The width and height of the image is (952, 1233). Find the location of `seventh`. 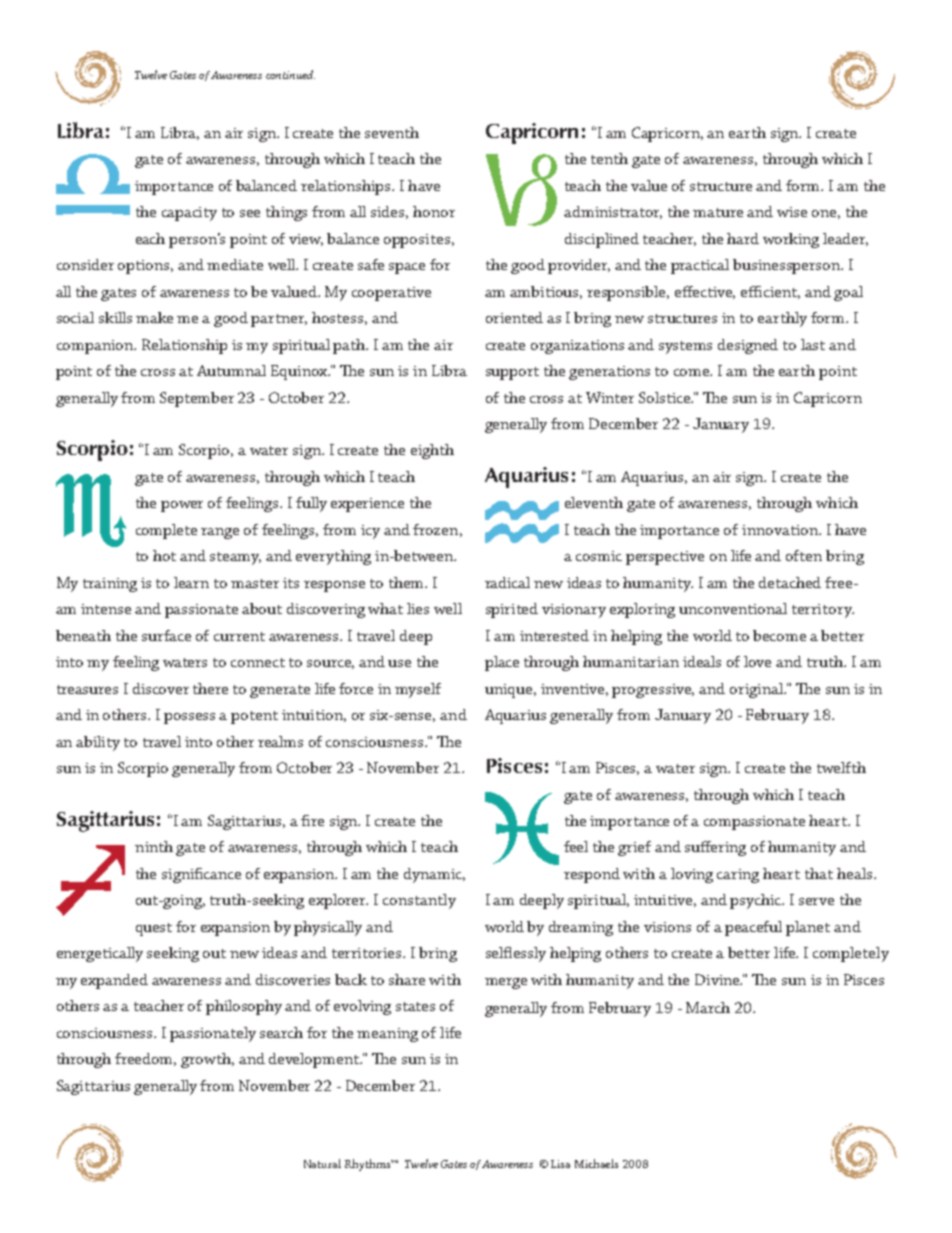

seventh is located at coordinates (392, 132).
